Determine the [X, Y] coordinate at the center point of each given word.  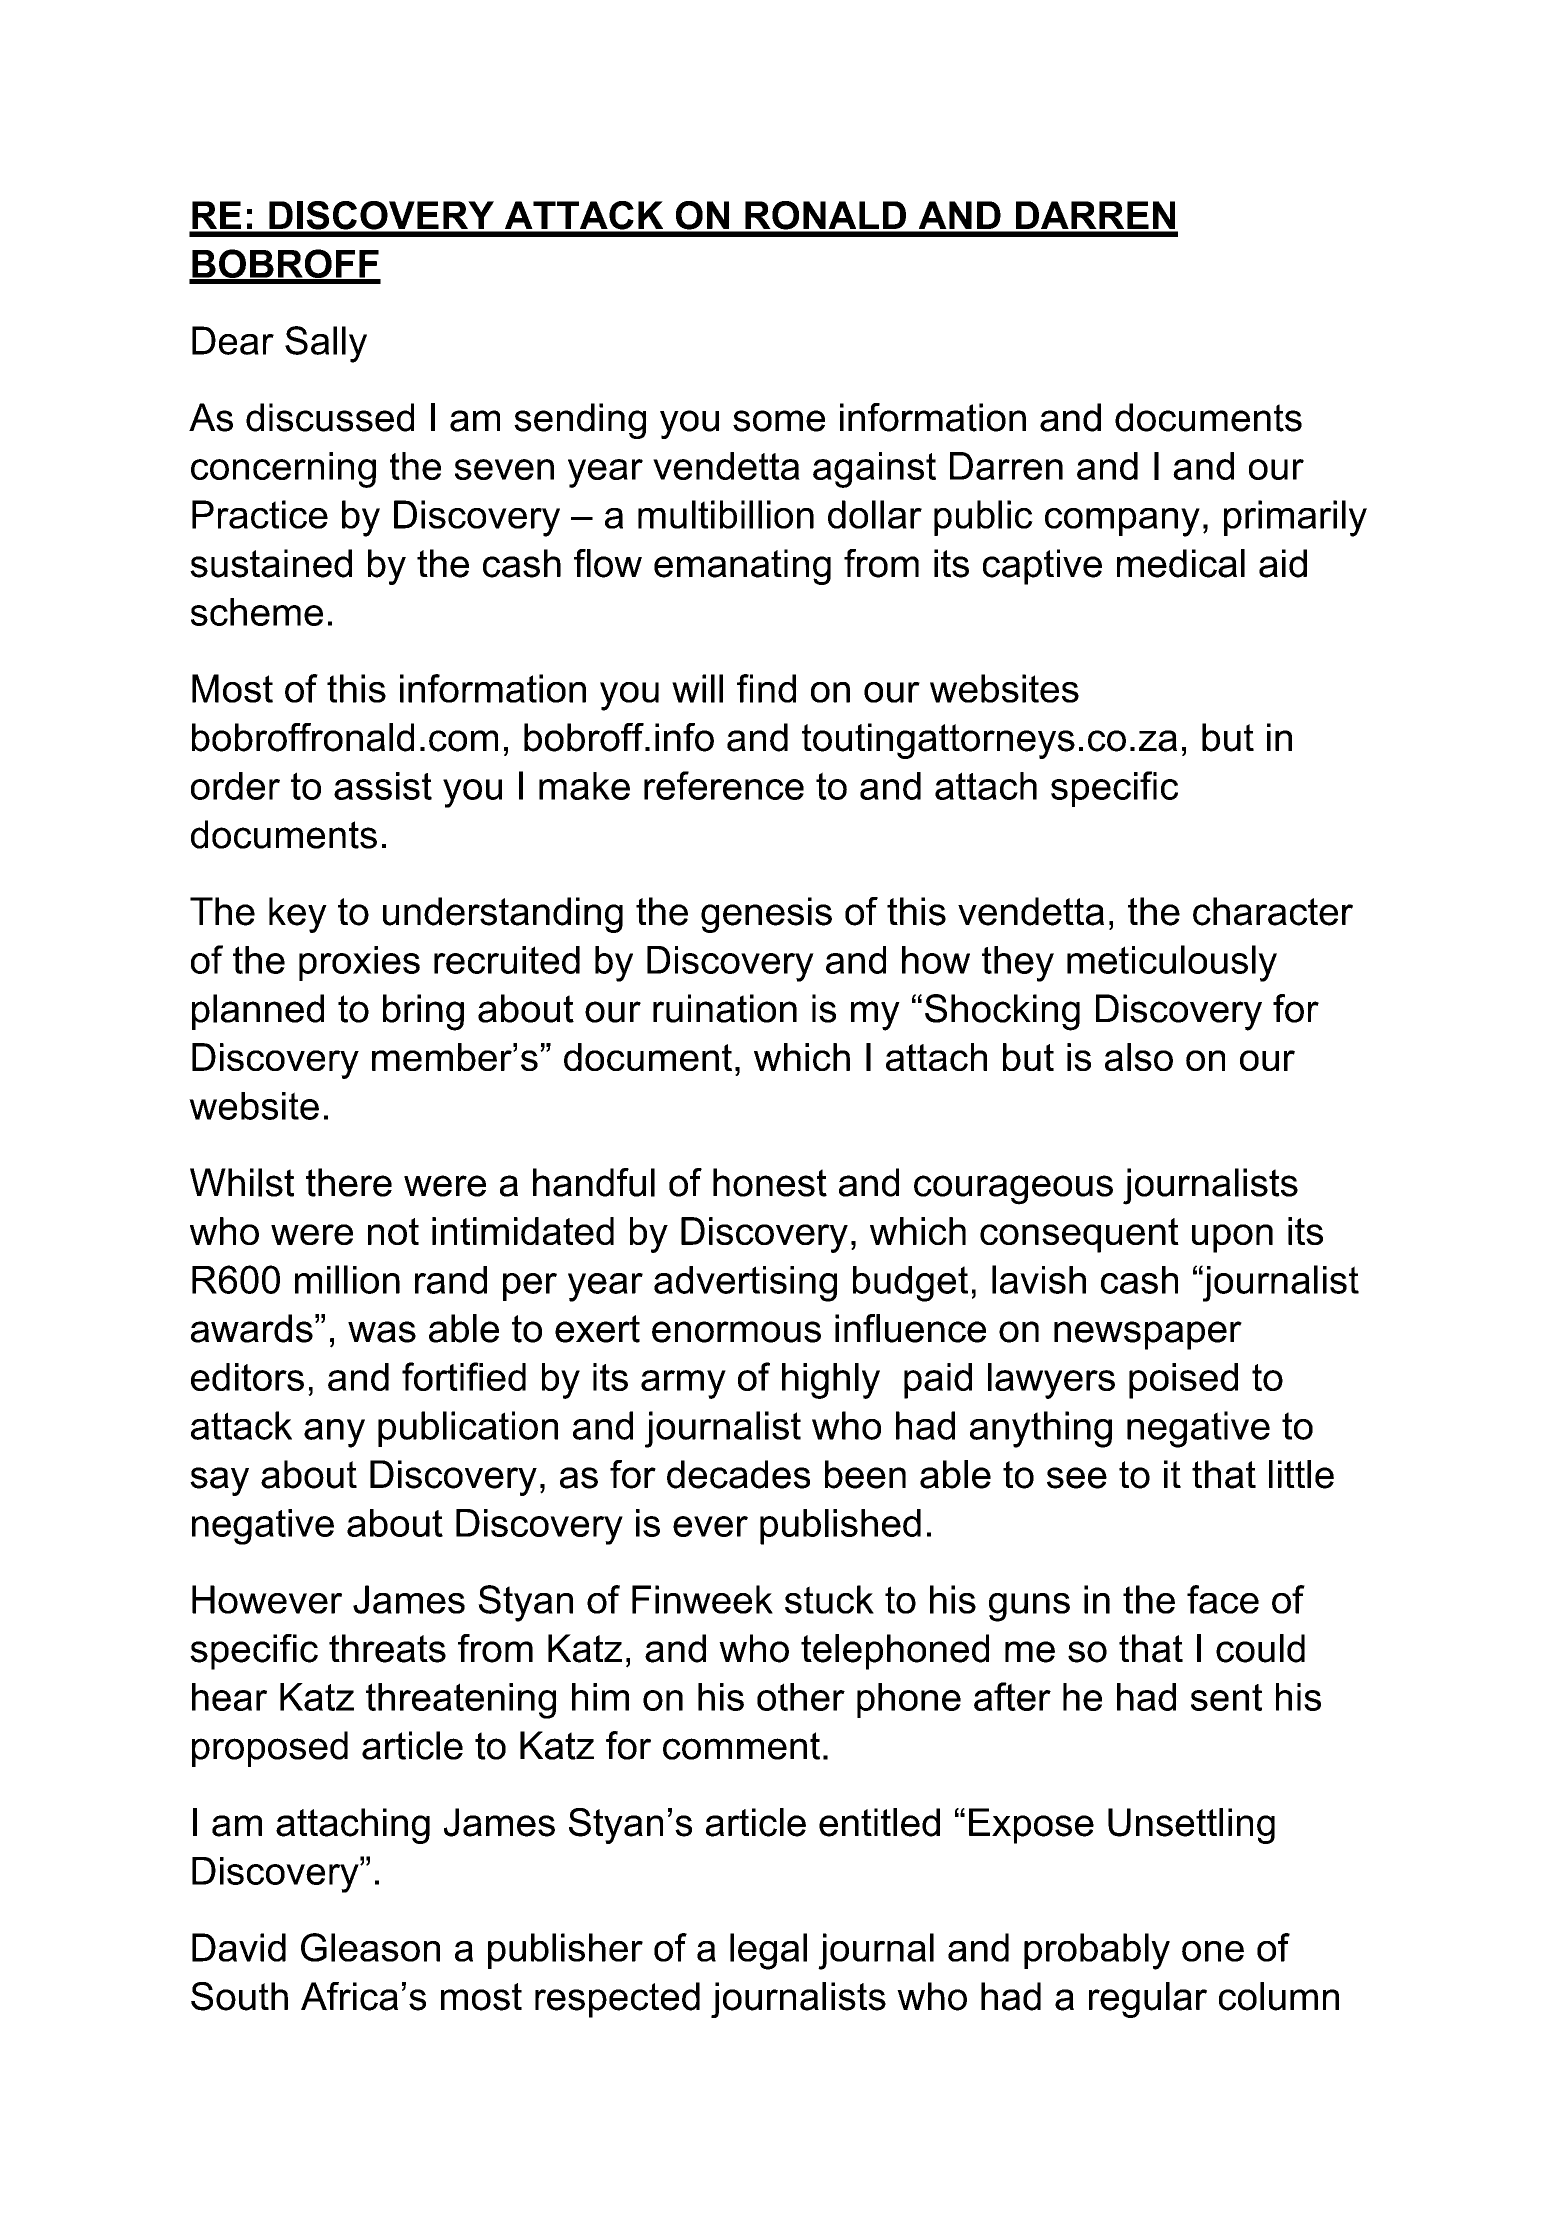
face [1223, 1599]
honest [770, 1182]
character [1273, 911]
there [349, 1182]
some [779, 421]
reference [724, 785]
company [1122, 522]
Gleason [370, 1947]
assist [383, 786]
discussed [330, 417]
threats [387, 1648]
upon [1232, 1238]
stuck [829, 1599]
